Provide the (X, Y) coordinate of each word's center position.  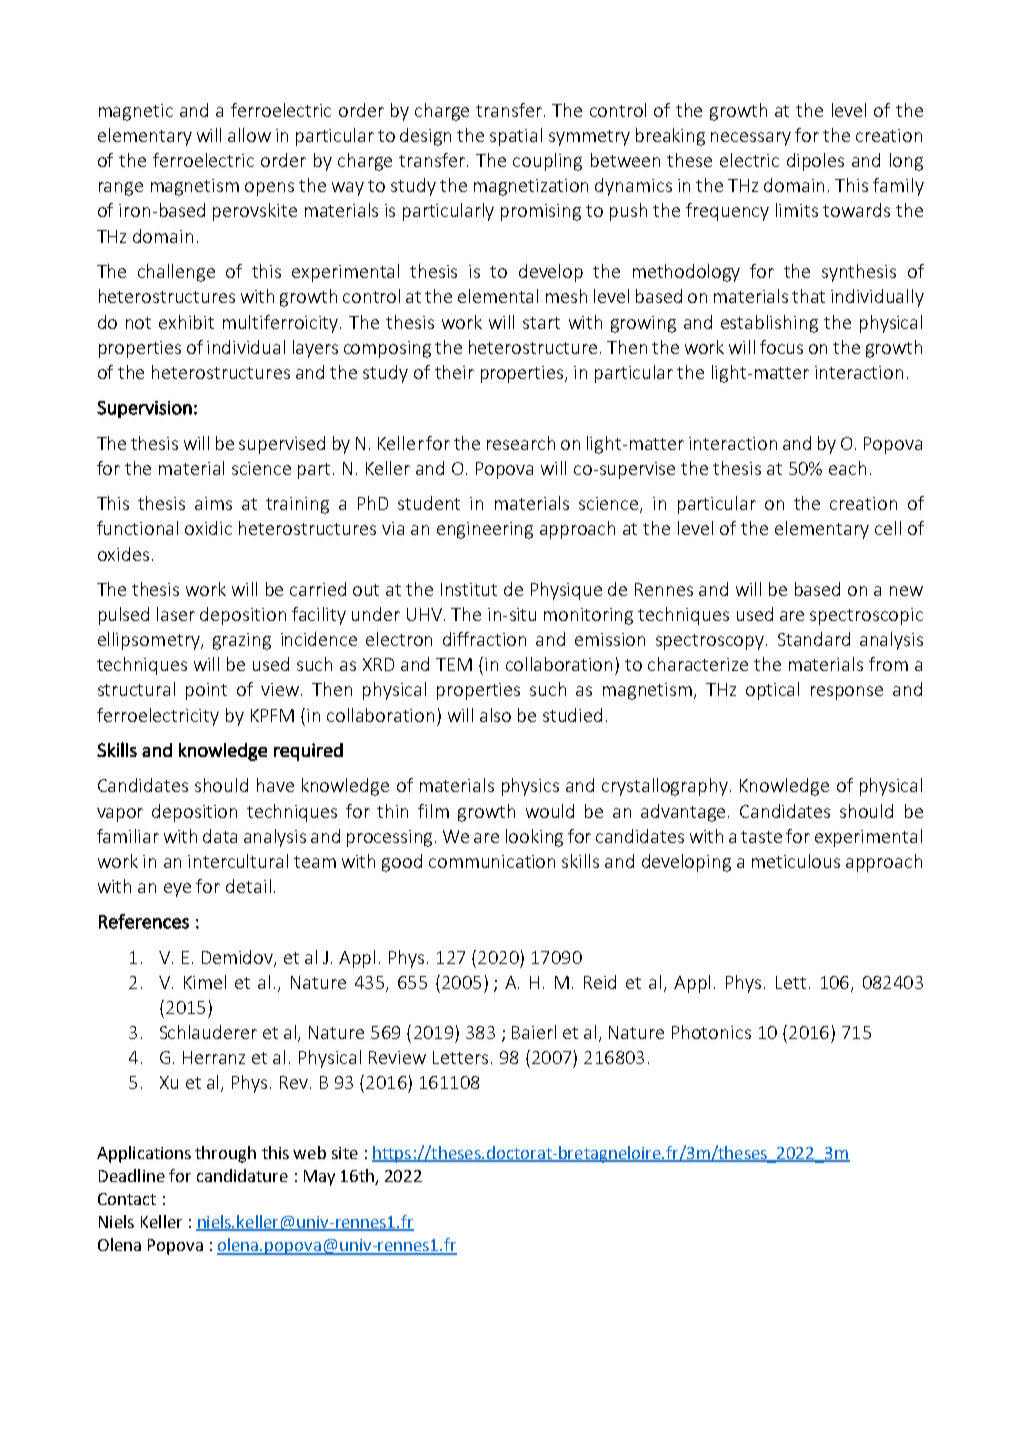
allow (249, 135)
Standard (814, 639)
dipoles (815, 162)
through (225, 1154)
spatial (516, 137)
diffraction (484, 639)
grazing (242, 641)
